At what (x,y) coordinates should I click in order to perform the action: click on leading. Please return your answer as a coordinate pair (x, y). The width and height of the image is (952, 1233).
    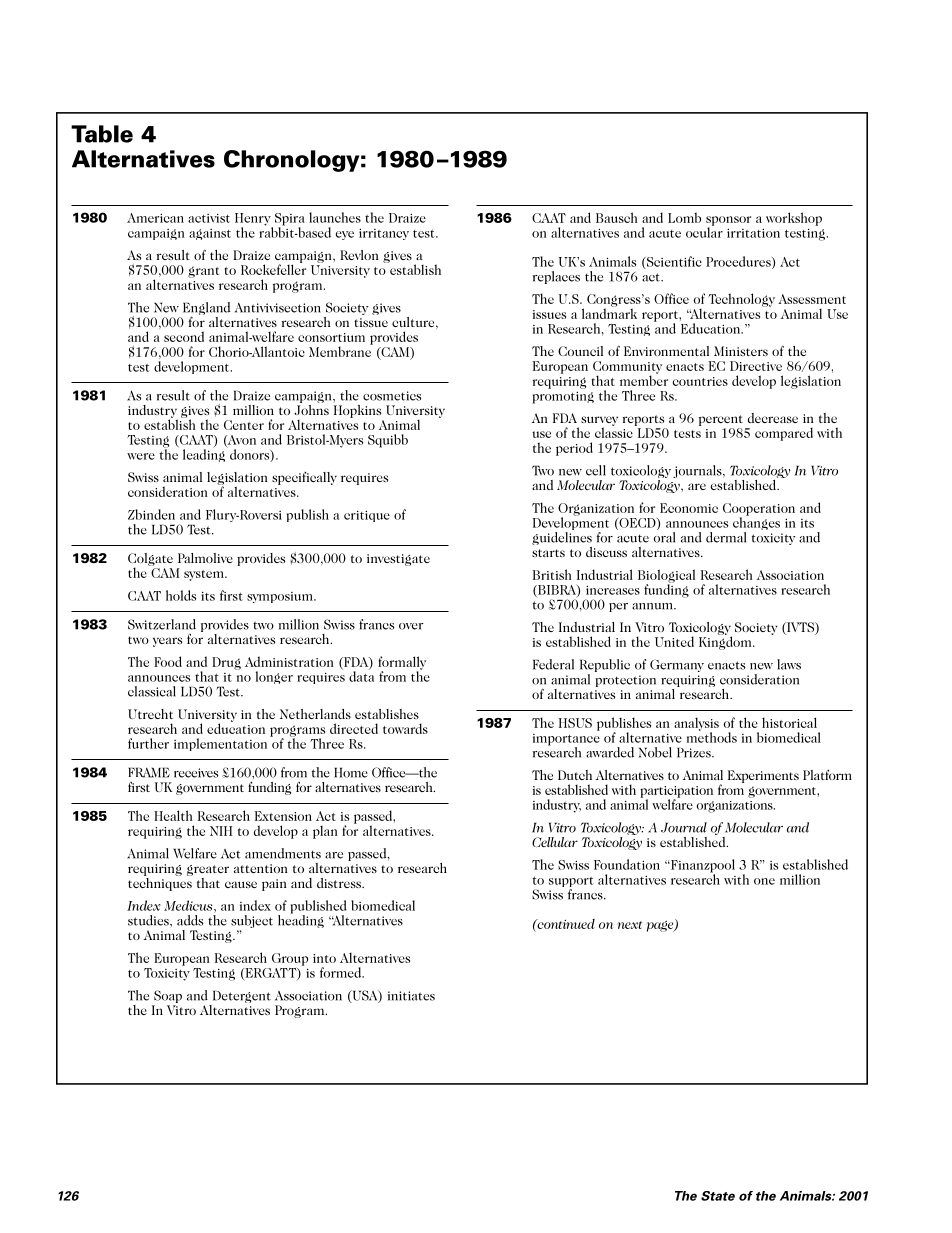
    Looking at the image, I should click on (204, 454).
